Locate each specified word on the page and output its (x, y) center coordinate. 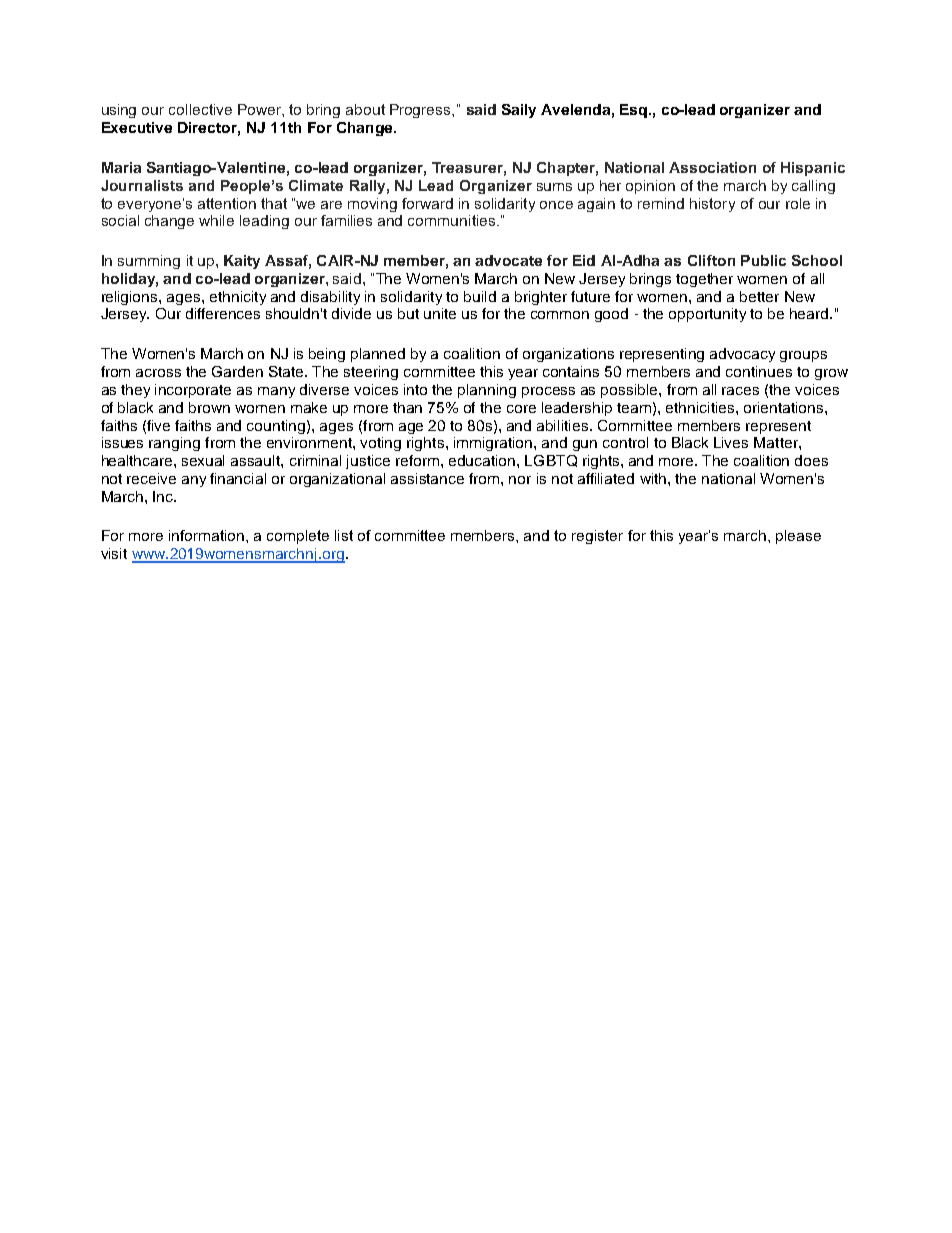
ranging (174, 444)
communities (451, 220)
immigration (494, 444)
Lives (731, 442)
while (216, 220)
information (206, 535)
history (712, 205)
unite (440, 313)
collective (200, 109)
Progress (421, 111)
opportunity (707, 315)
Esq (633, 111)
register (597, 537)
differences (223, 313)
